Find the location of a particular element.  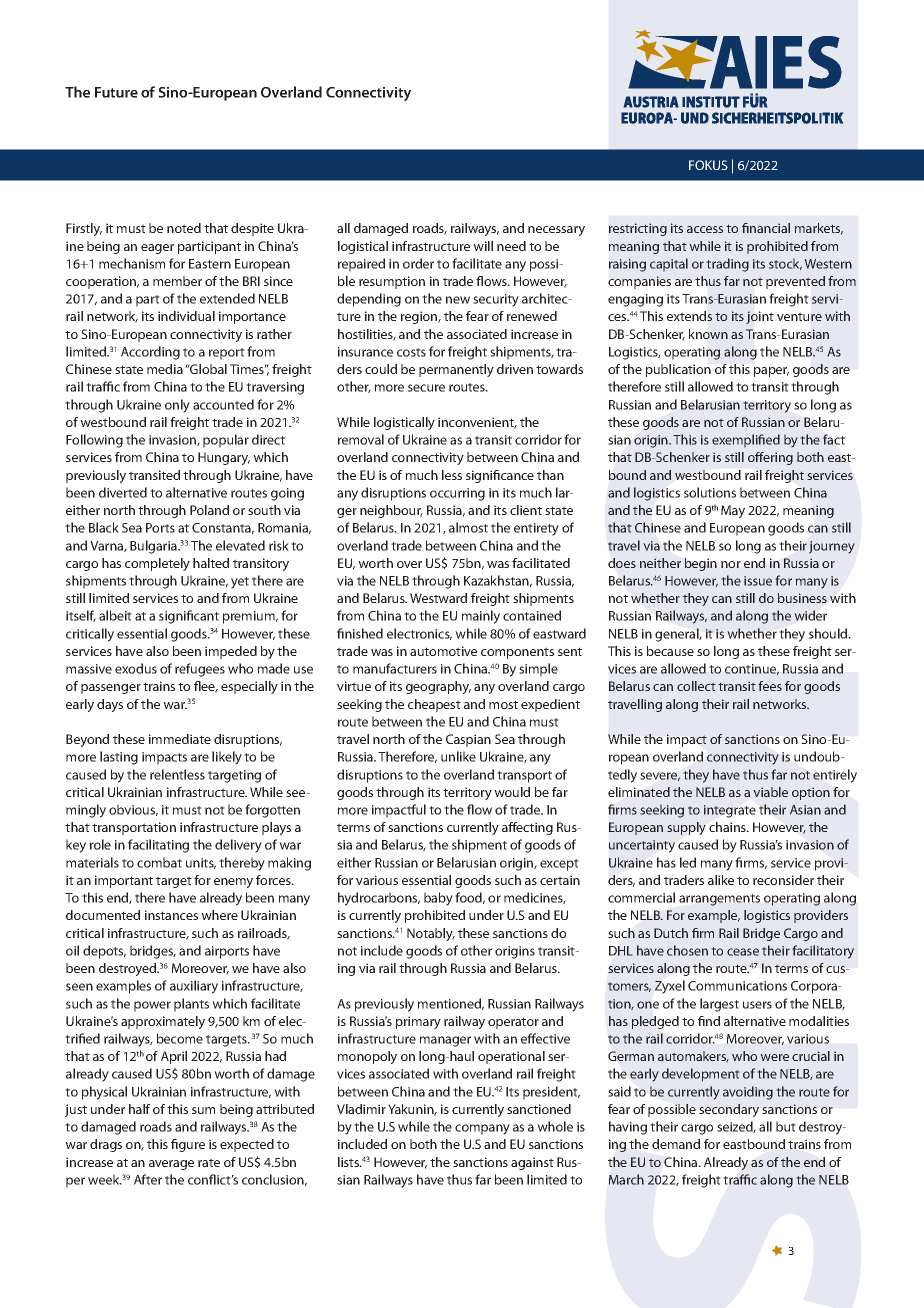

noted is located at coordinates (184, 228).
